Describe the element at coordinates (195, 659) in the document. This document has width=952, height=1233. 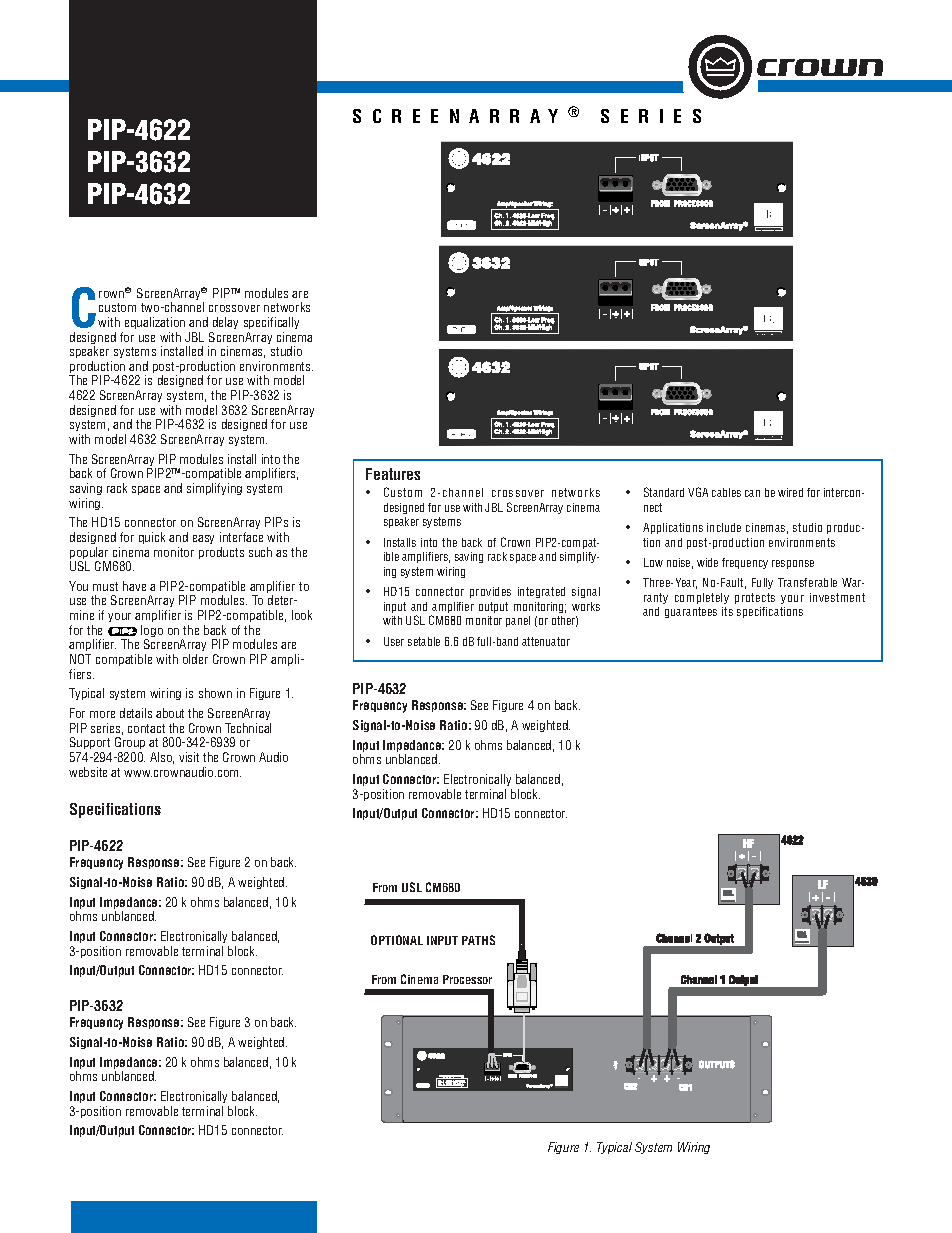
I see `older` at that location.
